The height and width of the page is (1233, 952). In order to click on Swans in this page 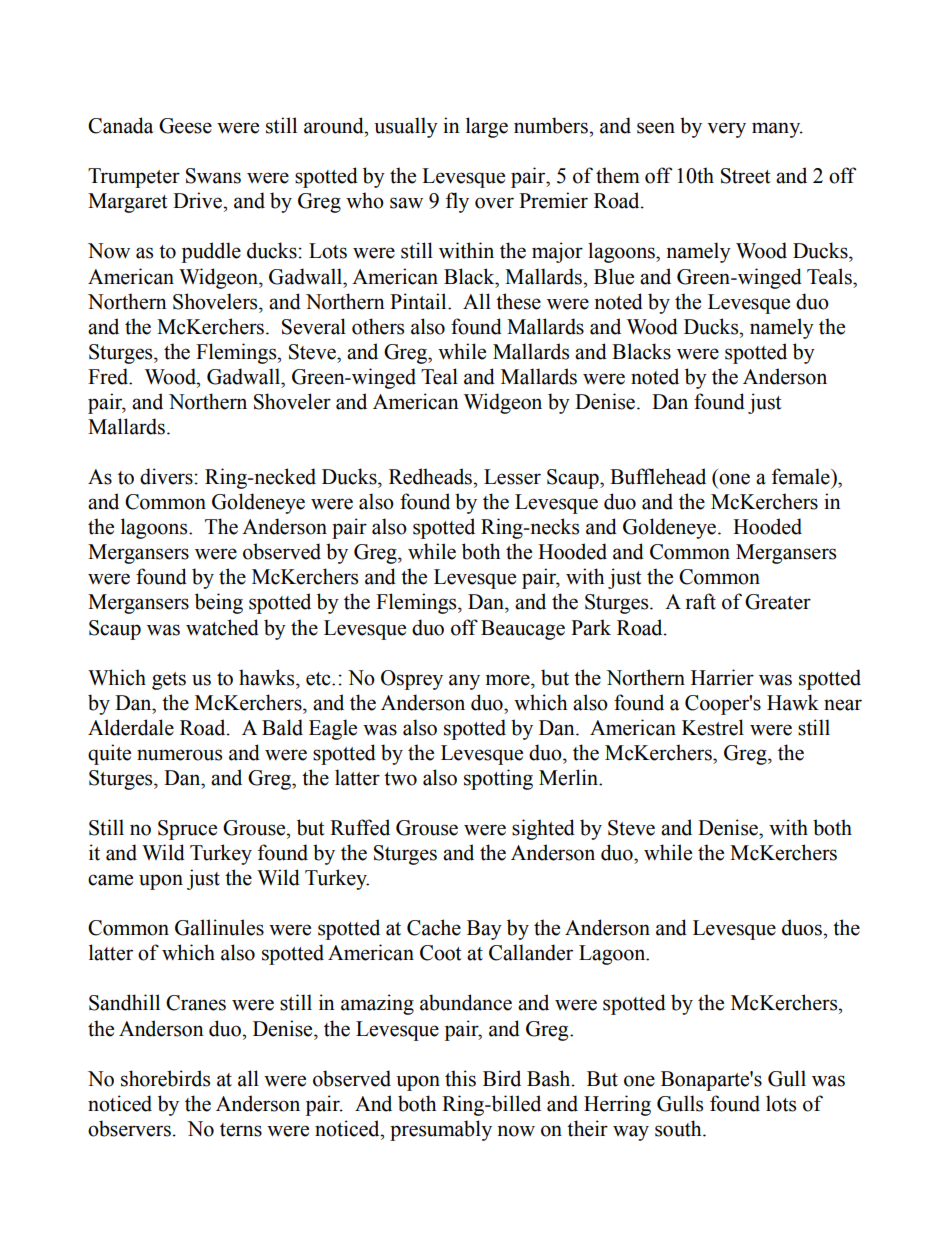, I will do `click(213, 176)`.
